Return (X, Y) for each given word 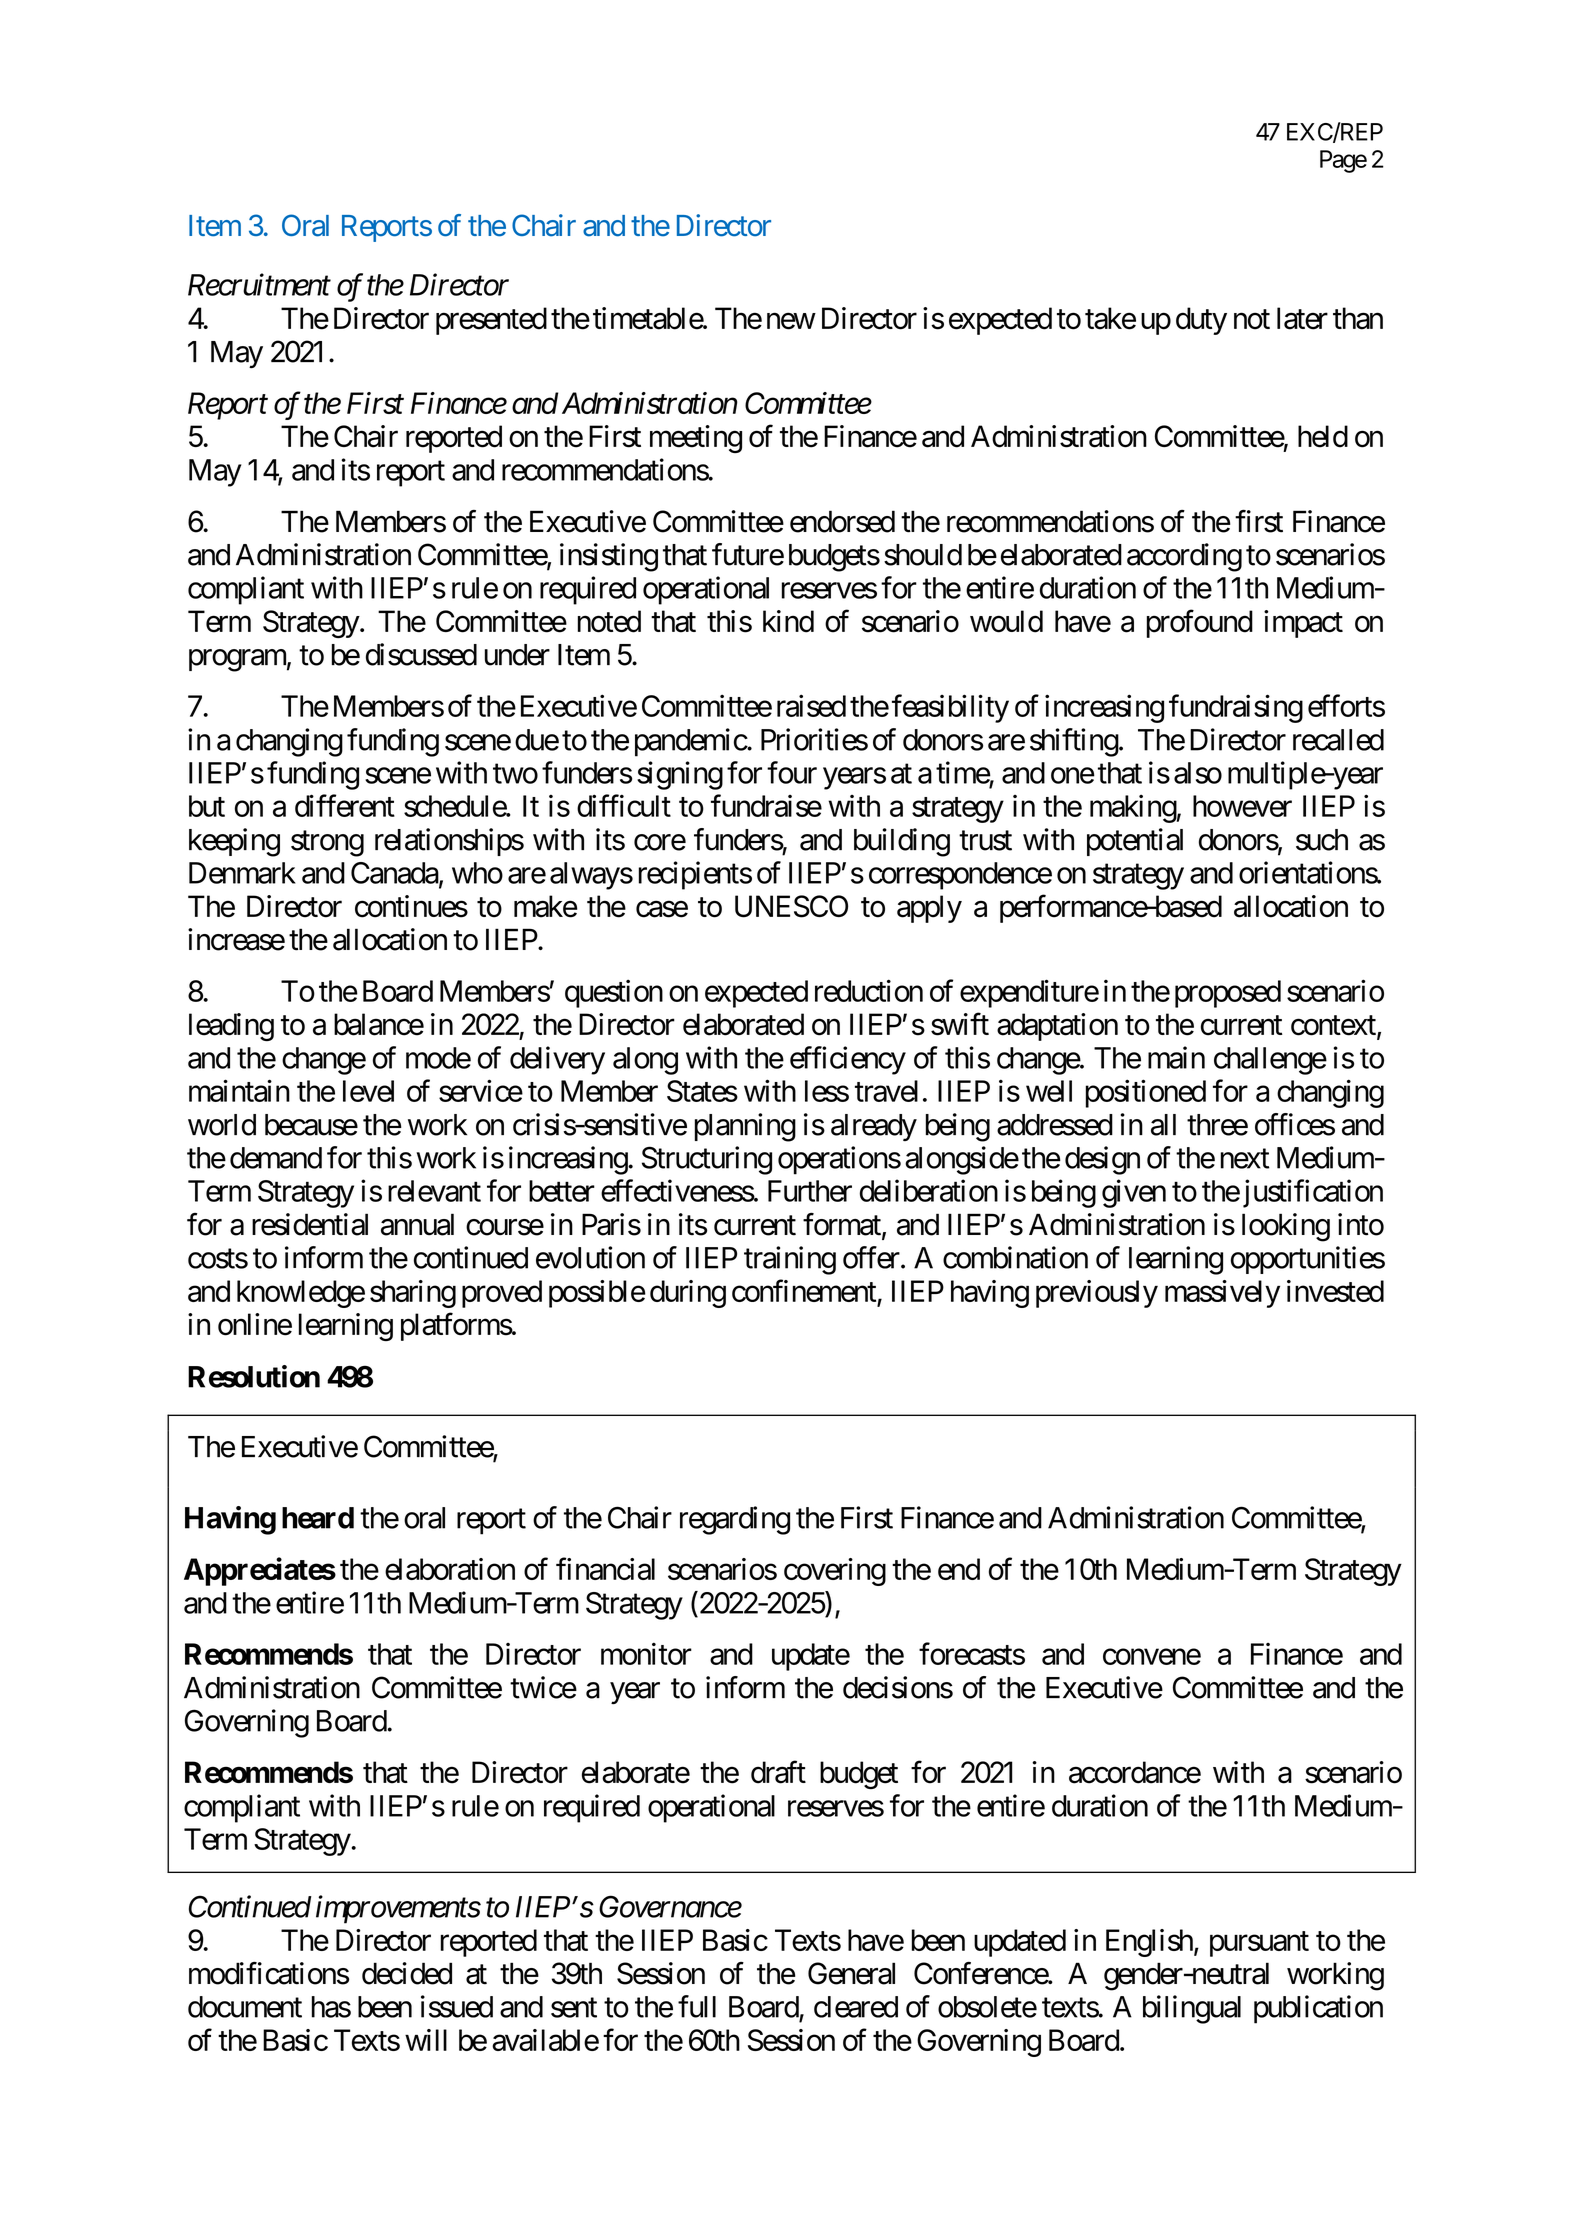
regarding (735, 1520)
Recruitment (259, 285)
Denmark (242, 873)
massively (1222, 1294)
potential (1135, 842)
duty (1201, 321)
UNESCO (791, 906)
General (851, 1973)
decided (407, 1973)
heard (318, 1518)
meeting (696, 439)
